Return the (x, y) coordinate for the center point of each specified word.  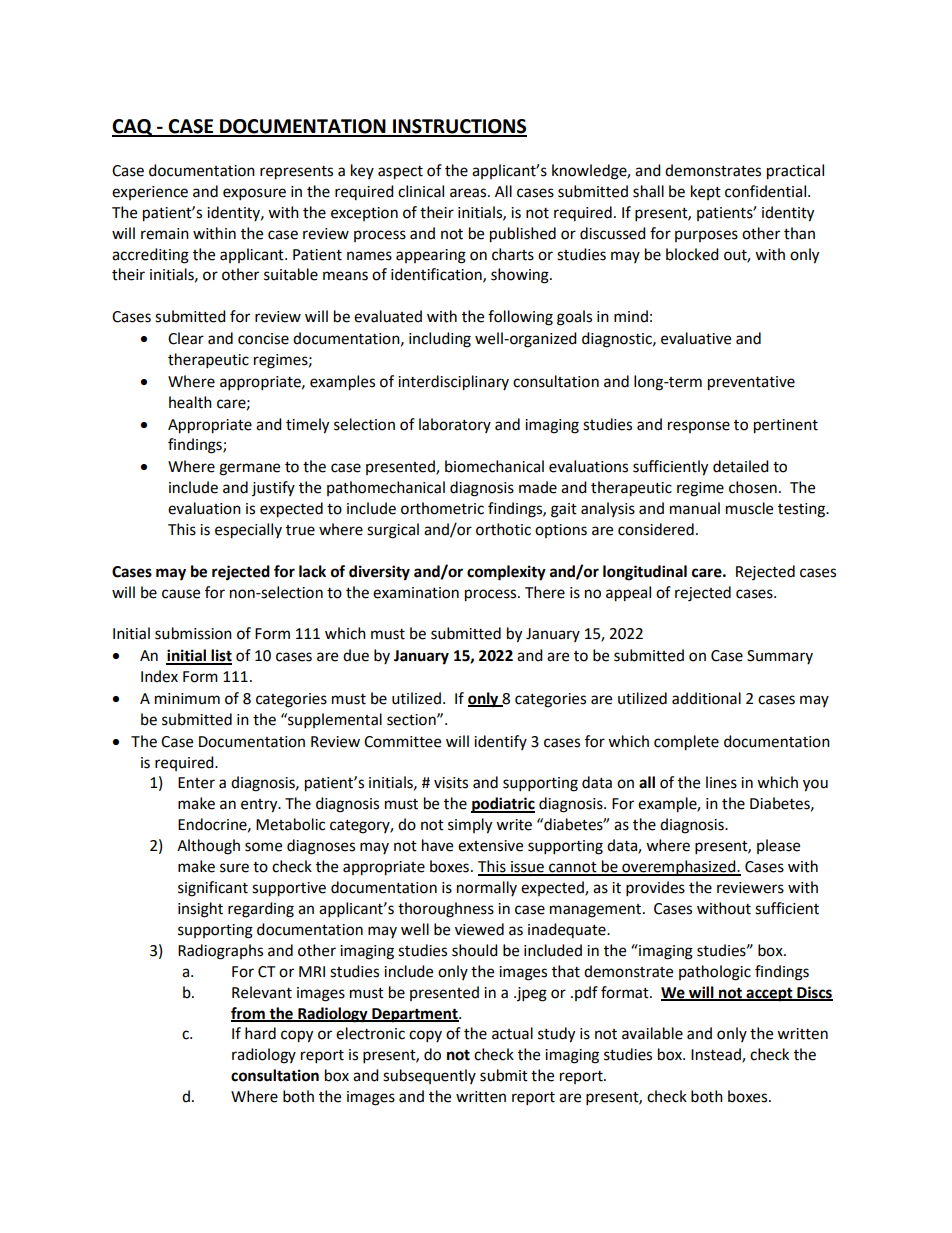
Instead (717, 1055)
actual (512, 1033)
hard (260, 1033)
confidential (767, 191)
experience (150, 193)
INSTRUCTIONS (459, 127)
